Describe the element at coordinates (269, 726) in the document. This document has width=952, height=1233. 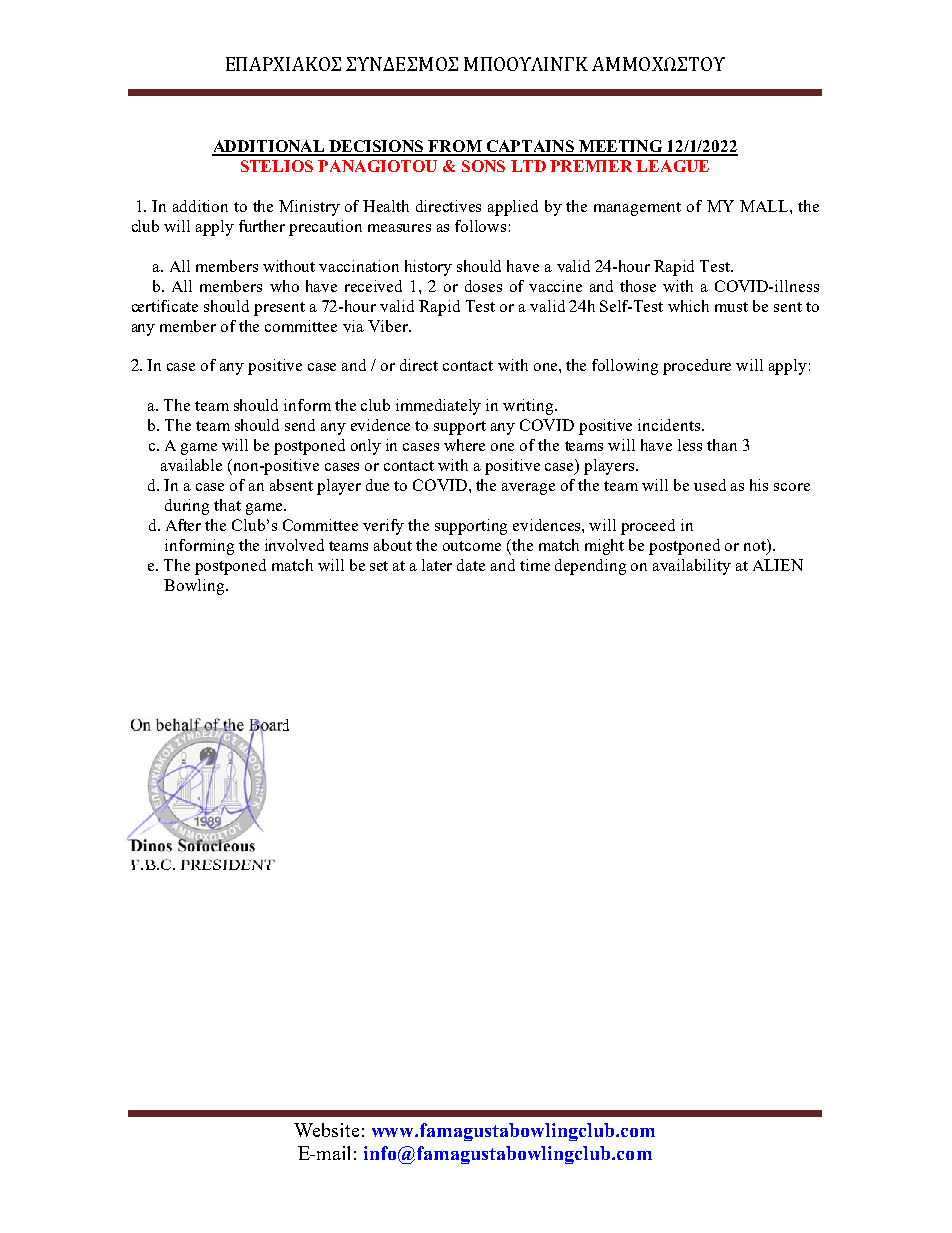
I see `Board` at that location.
